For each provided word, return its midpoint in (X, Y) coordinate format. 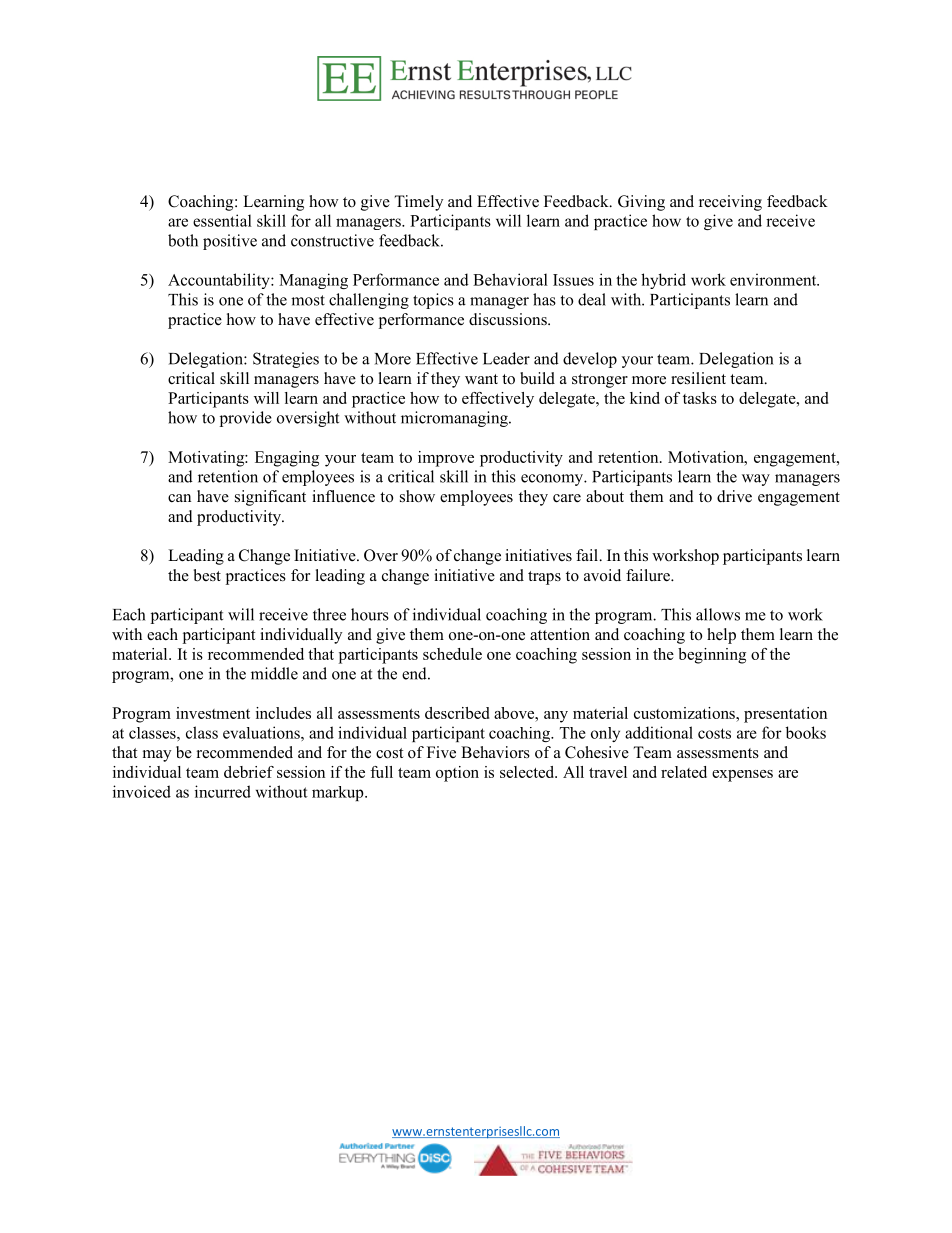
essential (222, 220)
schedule (452, 654)
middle (274, 673)
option (457, 774)
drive (734, 496)
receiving (730, 203)
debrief (249, 772)
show (417, 496)
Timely (418, 203)
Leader (506, 358)
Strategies (286, 360)
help (721, 636)
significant (270, 498)
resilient (698, 378)
